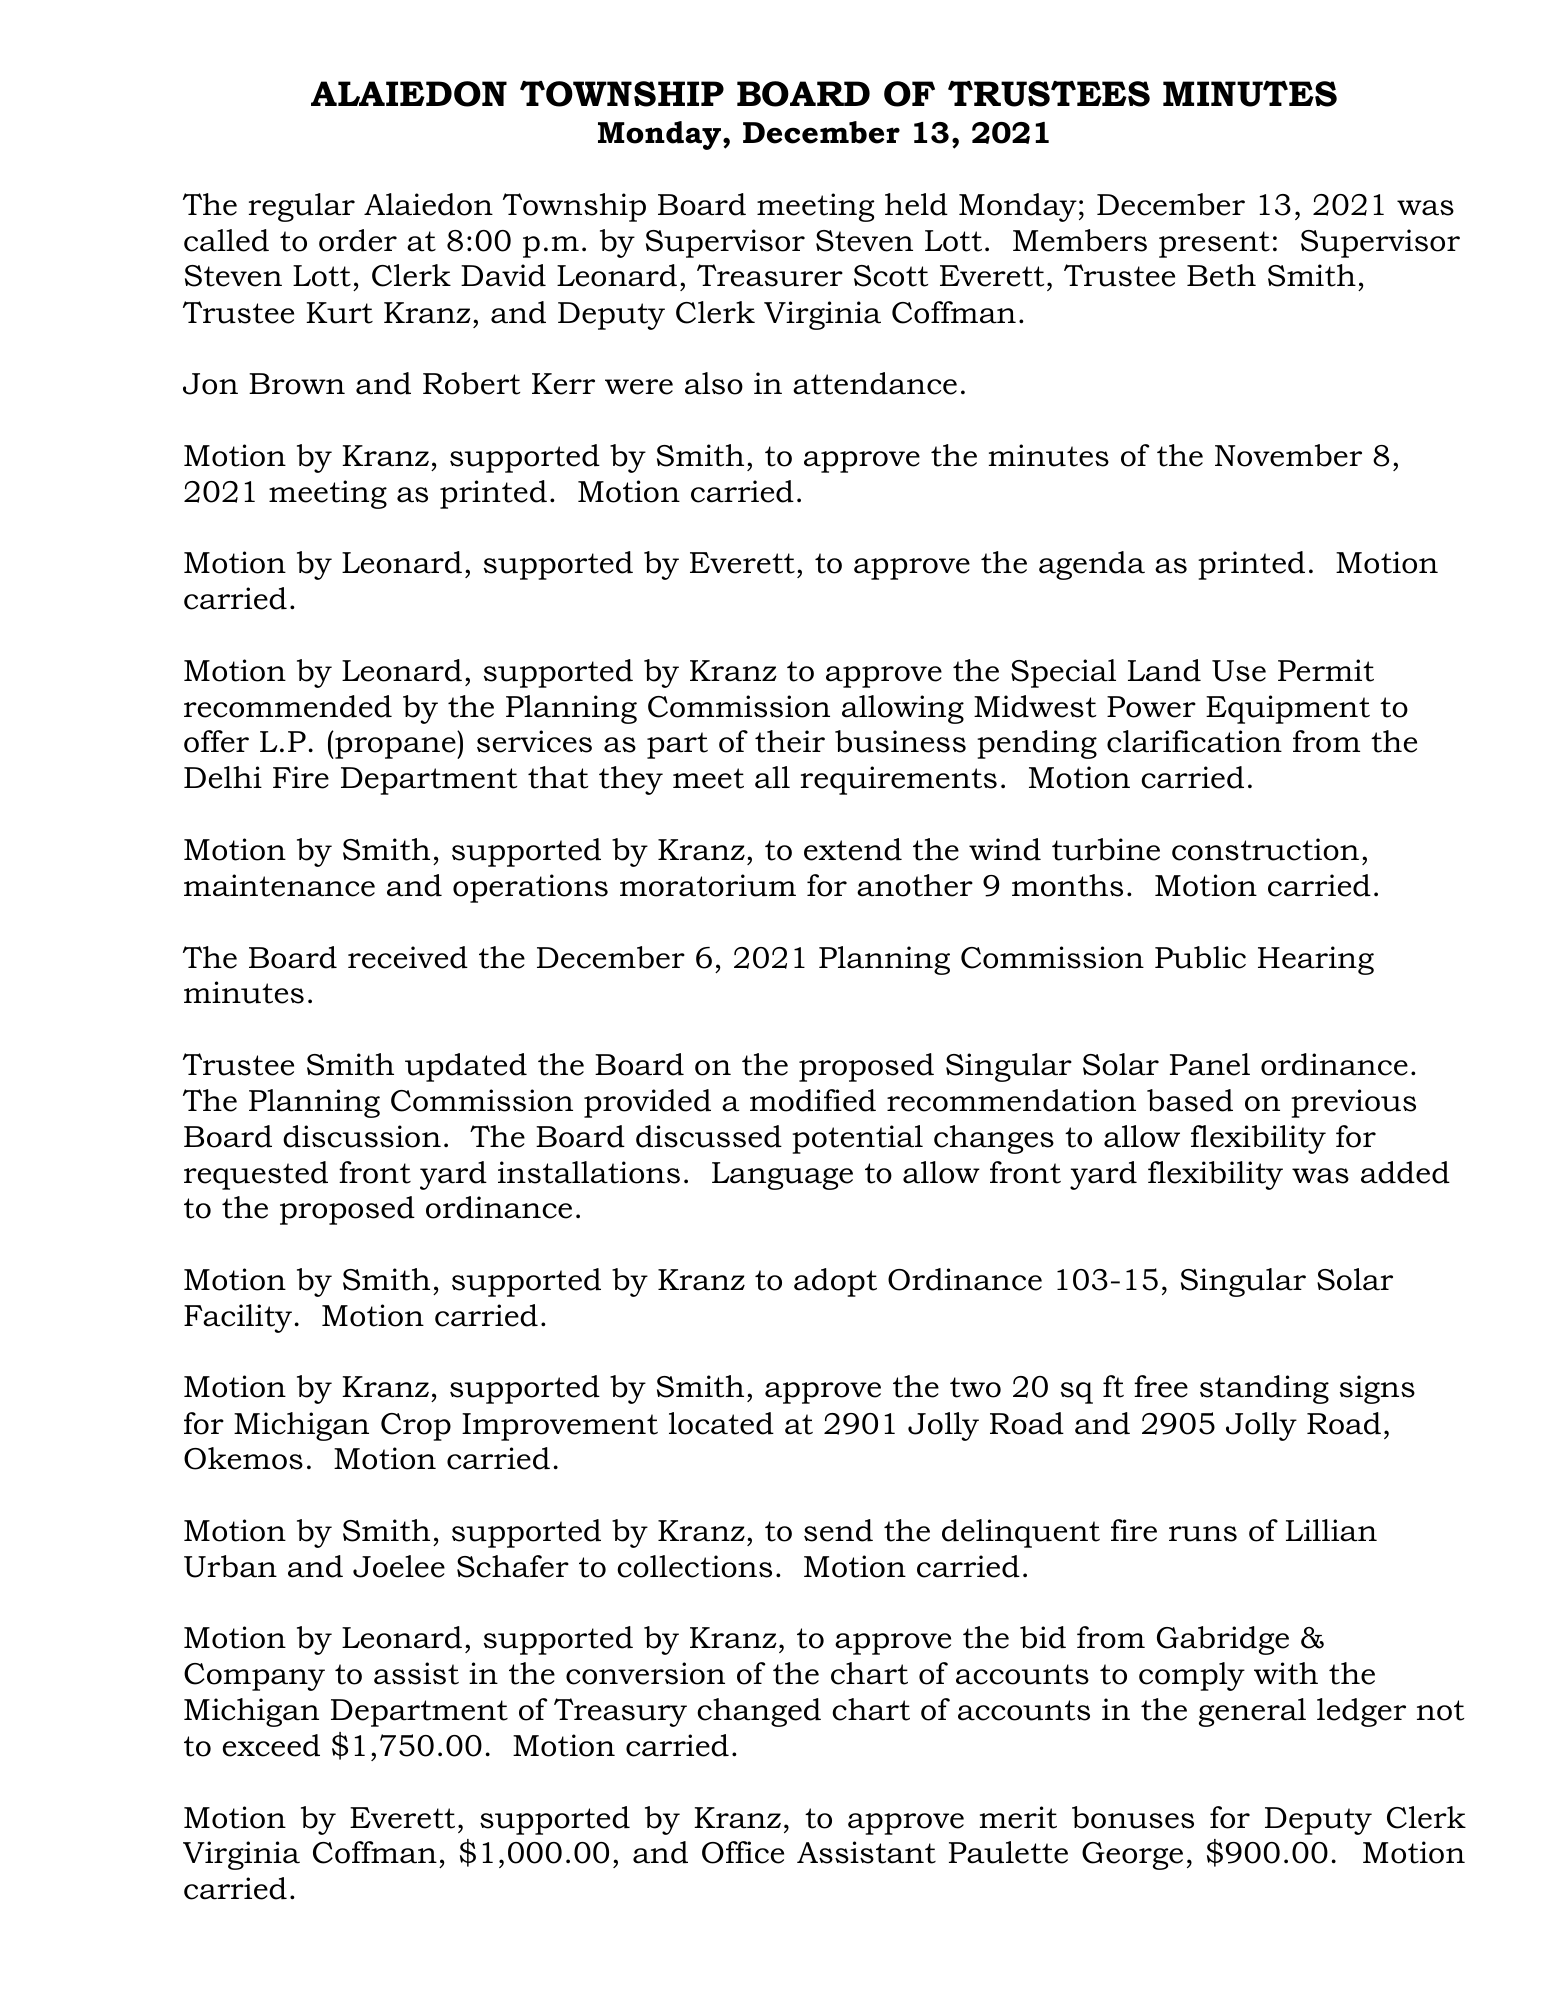  What do you see at coordinates (358, 240) in the page?
I see `order` at bounding box center [358, 240].
